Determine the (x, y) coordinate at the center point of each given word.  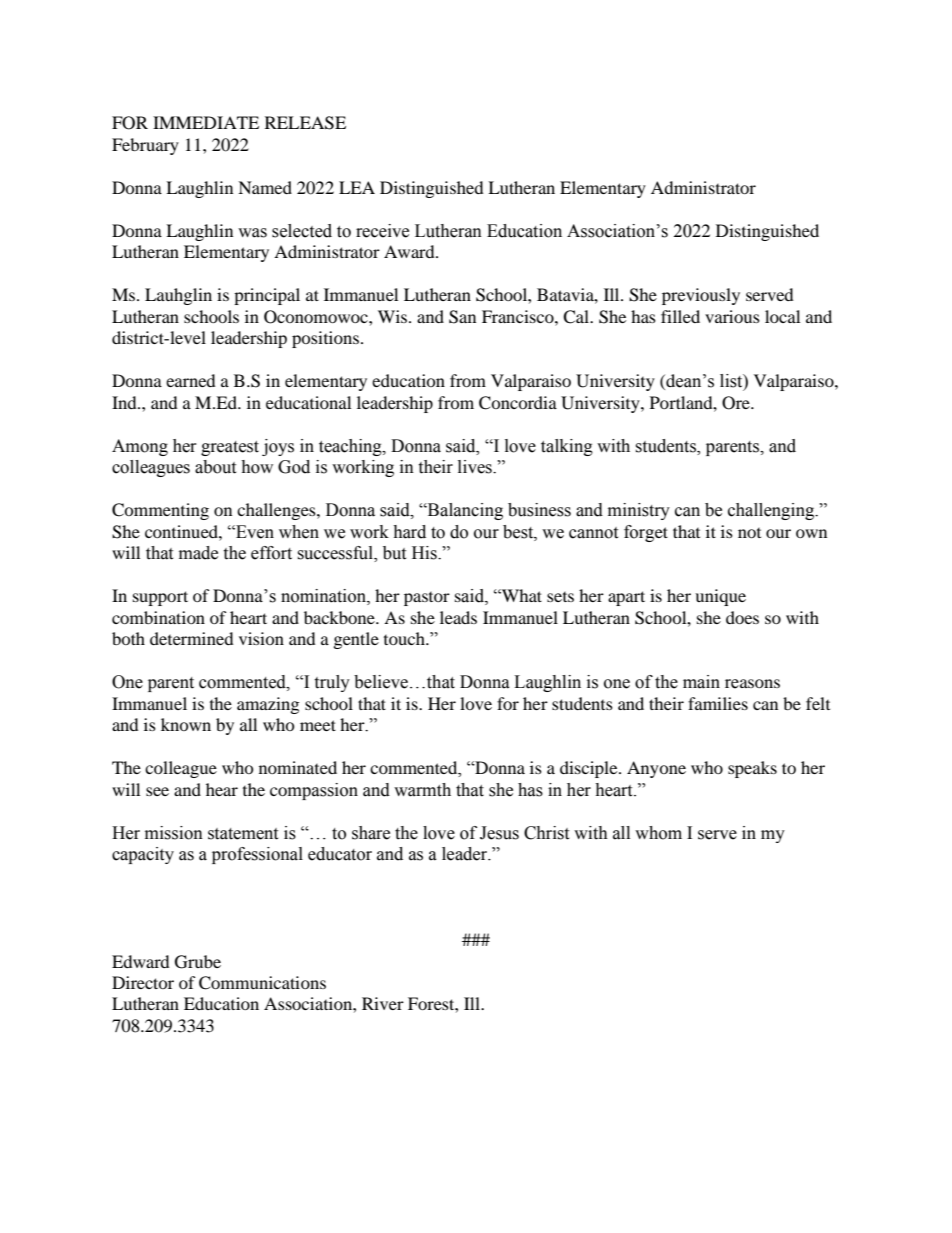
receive (382, 231)
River (383, 1003)
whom (658, 833)
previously (701, 296)
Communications (262, 983)
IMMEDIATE (206, 122)
